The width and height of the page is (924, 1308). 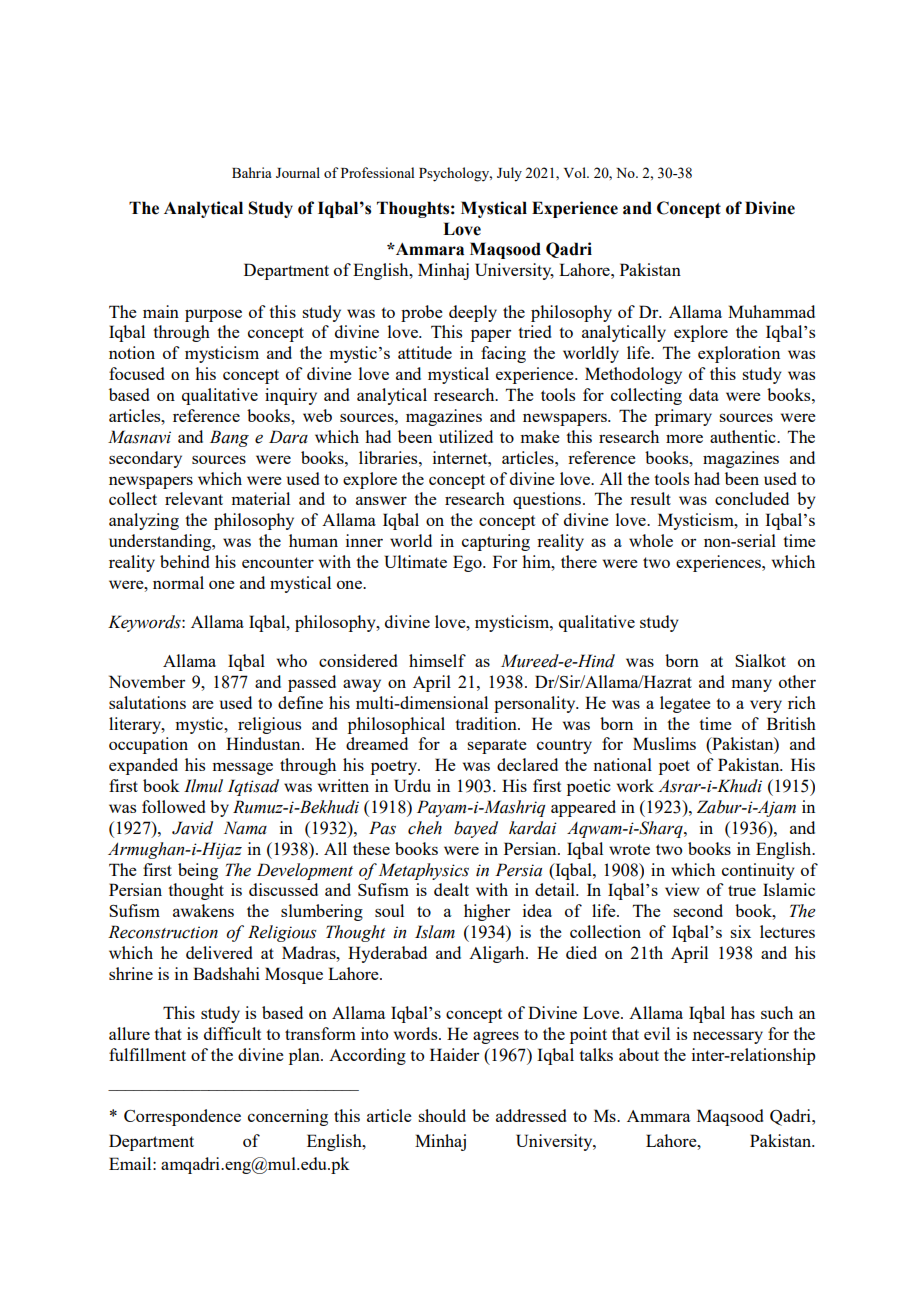 What do you see at coordinates (182, 1117) in the page?
I see `Correspondence` at bounding box center [182, 1117].
